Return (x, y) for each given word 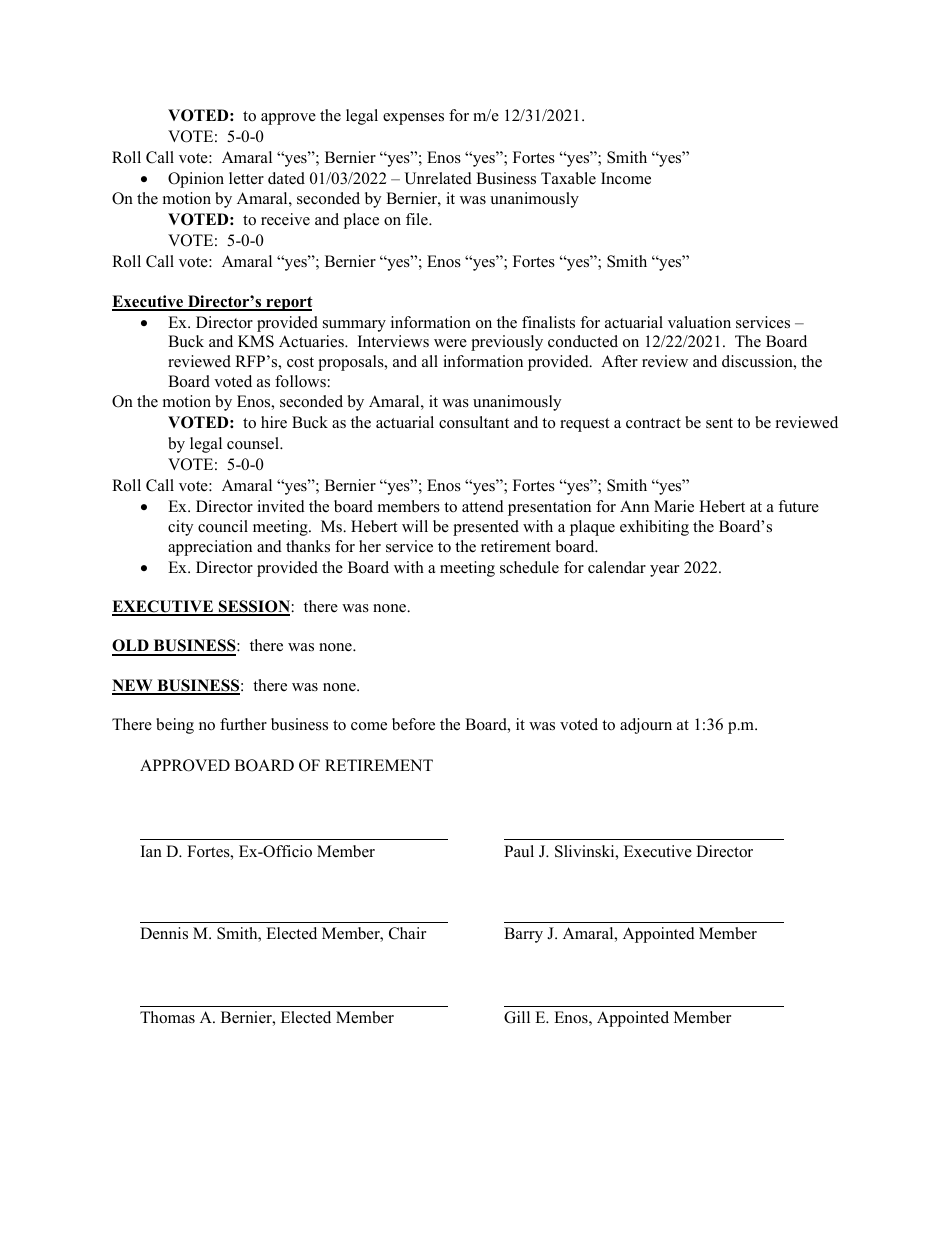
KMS (256, 341)
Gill (517, 1017)
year (664, 571)
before (413, 724)
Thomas (167, 1017)
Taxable (568, 178)
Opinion (196, 180)
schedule (529, 567)
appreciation (210, 548)
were (450, 343)
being (175, 726)
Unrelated (438, 178)
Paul (519, 851)
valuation (699, 322)
